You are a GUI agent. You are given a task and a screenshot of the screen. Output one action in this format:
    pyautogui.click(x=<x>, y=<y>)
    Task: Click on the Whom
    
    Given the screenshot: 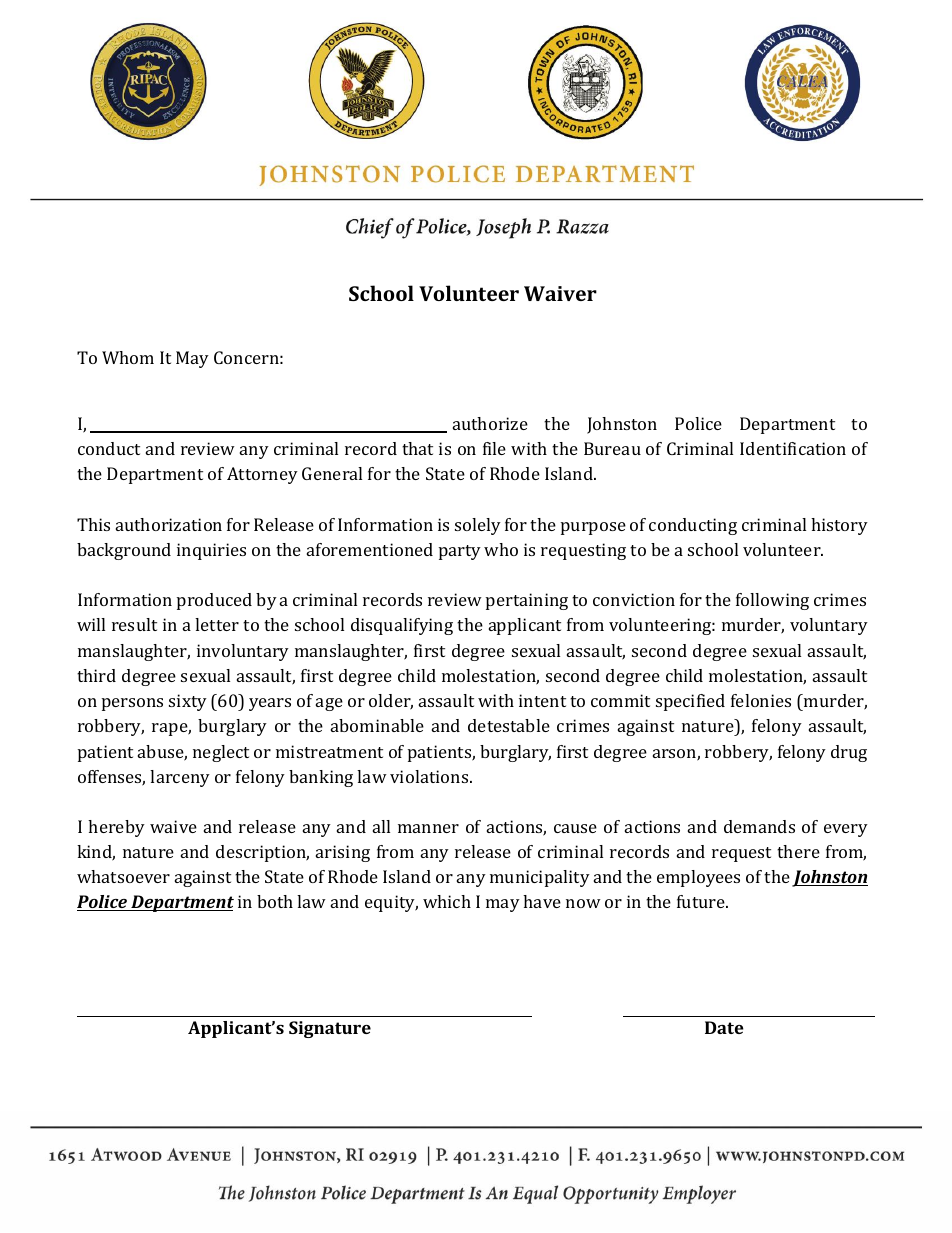 What is the action you would take?
    pyautogui.click(x=128, y=357)
